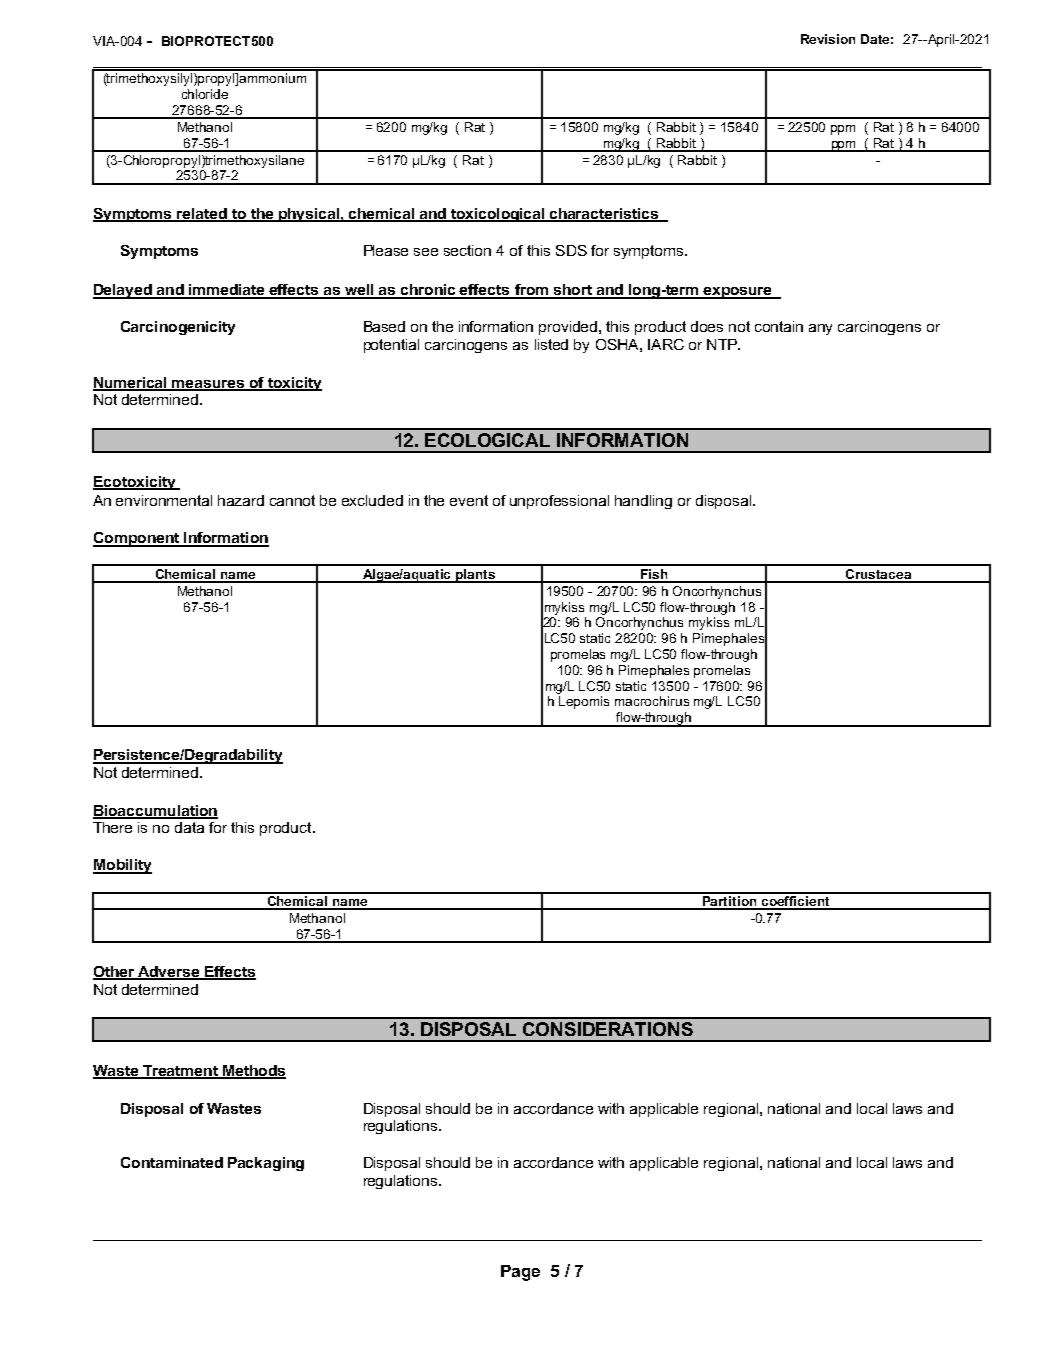 The width and height of the screenshot is (1052, 1362). What do you see at coordinates (469, 500) in the screenshot?
I see `event` at bounding box center [469, 500].
